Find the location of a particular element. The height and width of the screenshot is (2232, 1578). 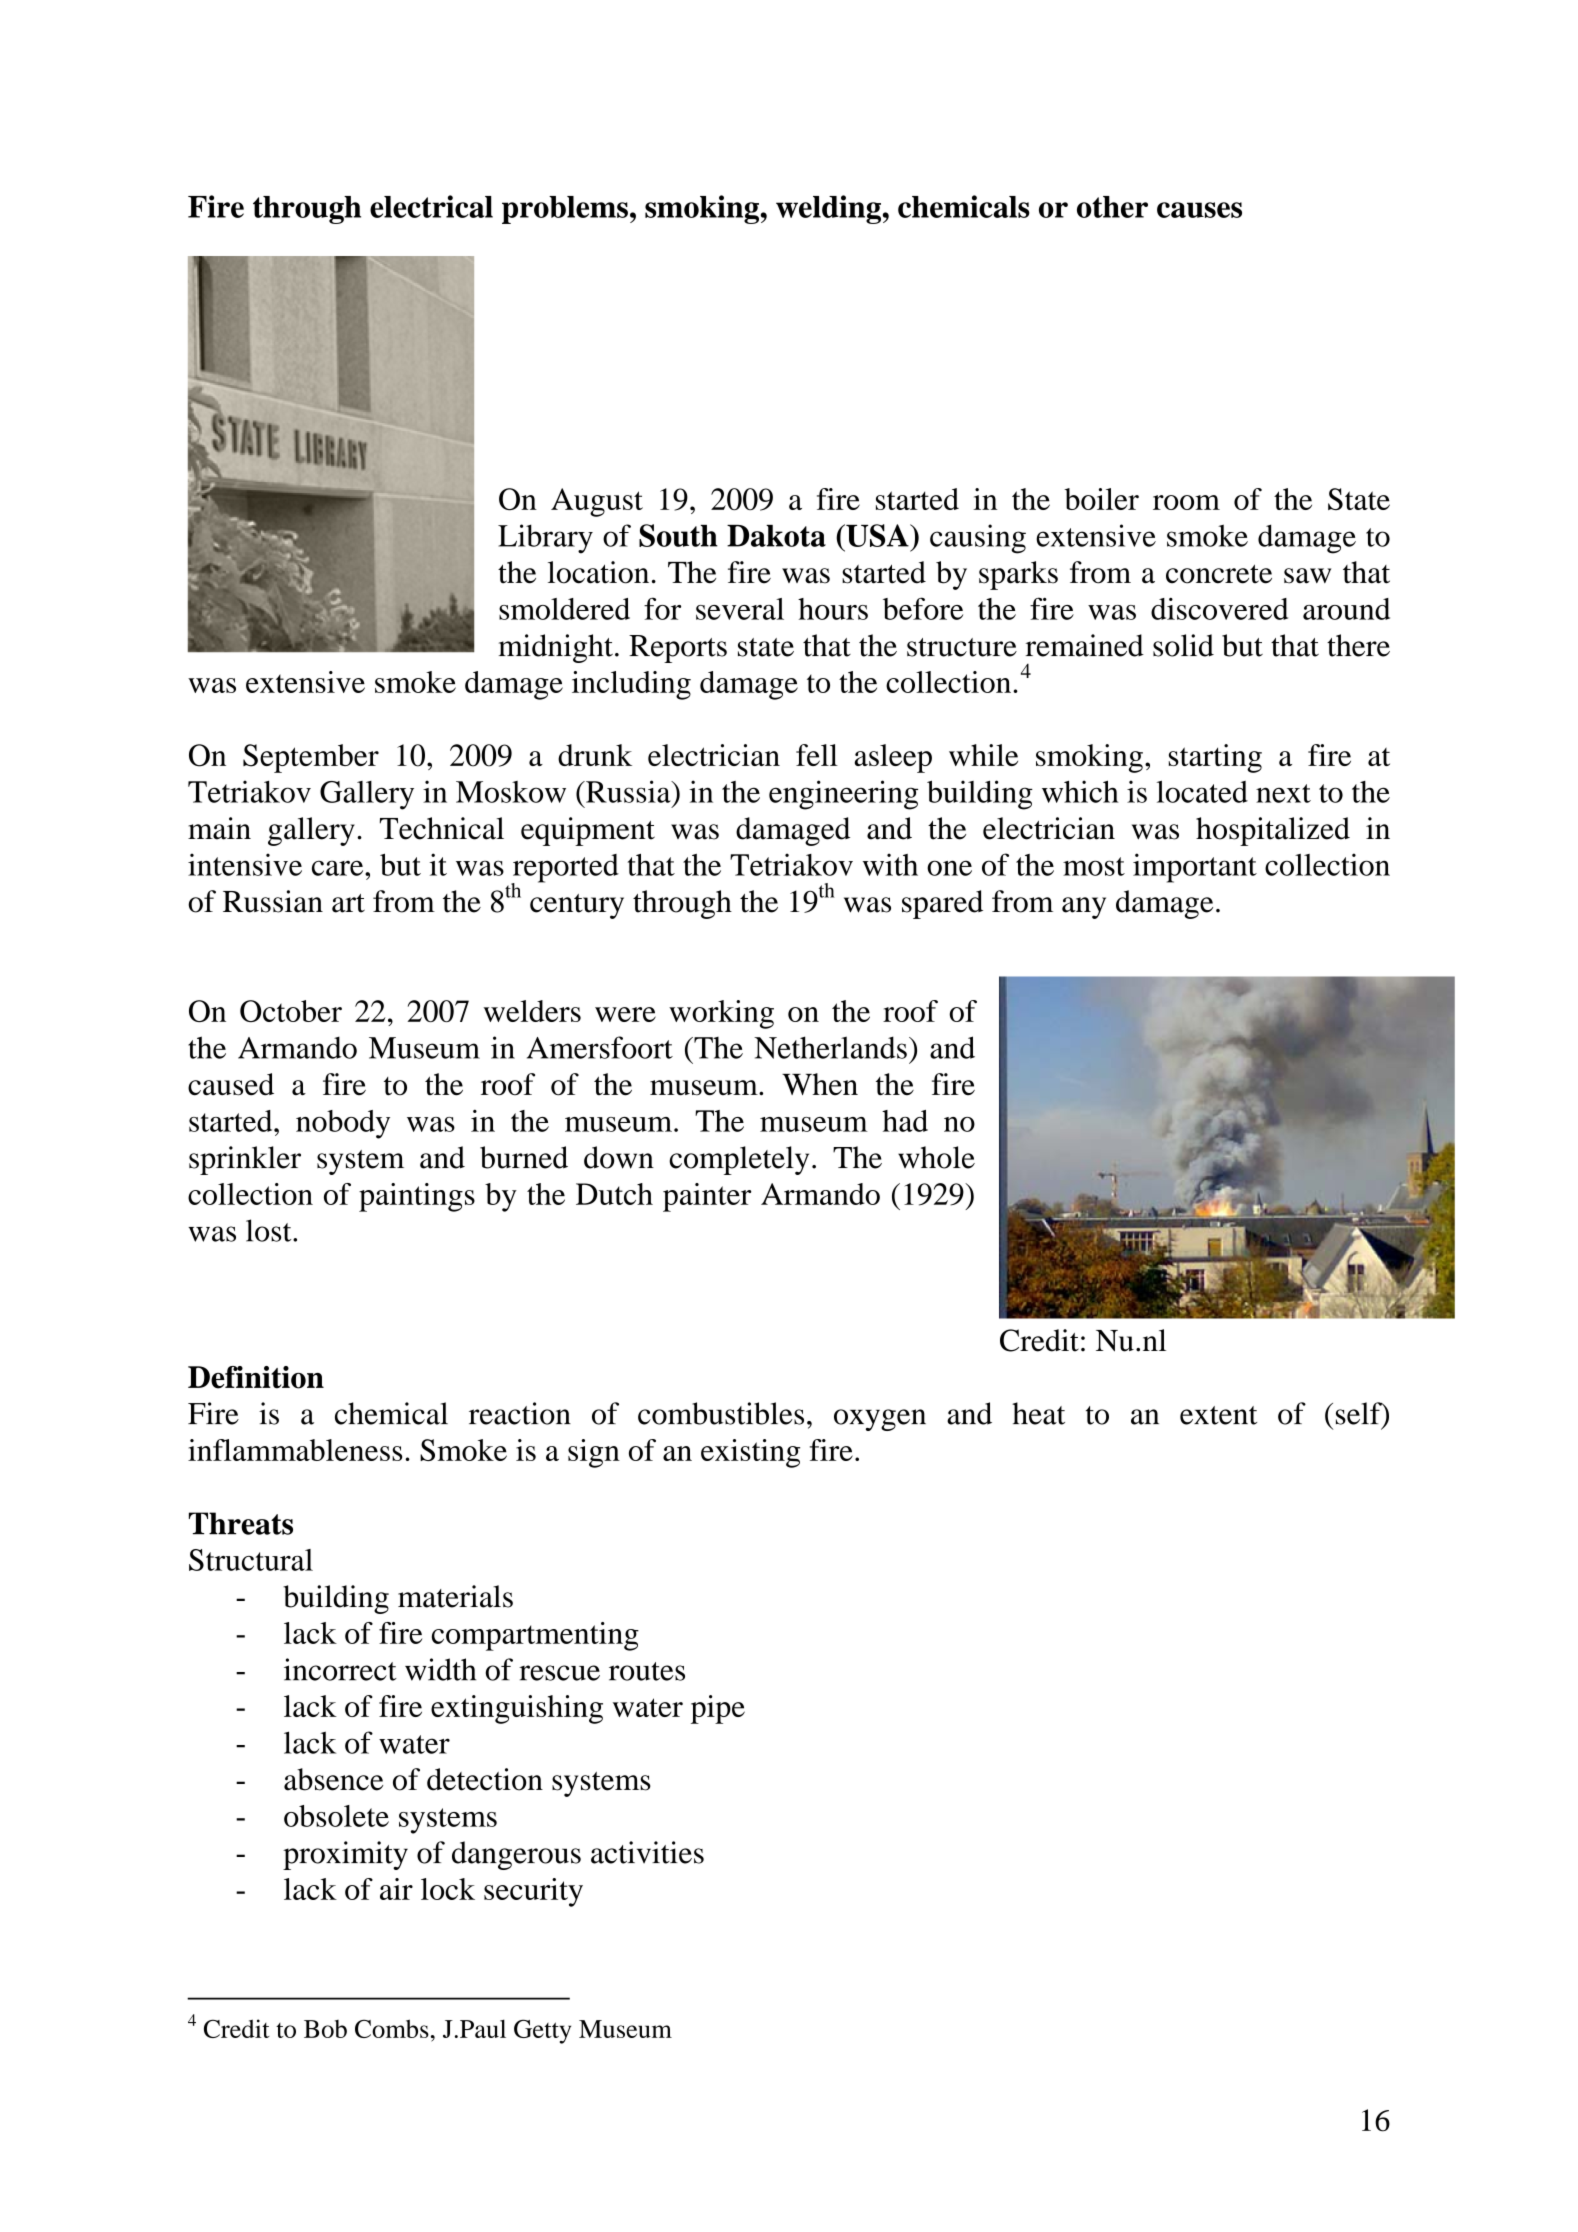

existing is located at coordinates (750, 1453).
